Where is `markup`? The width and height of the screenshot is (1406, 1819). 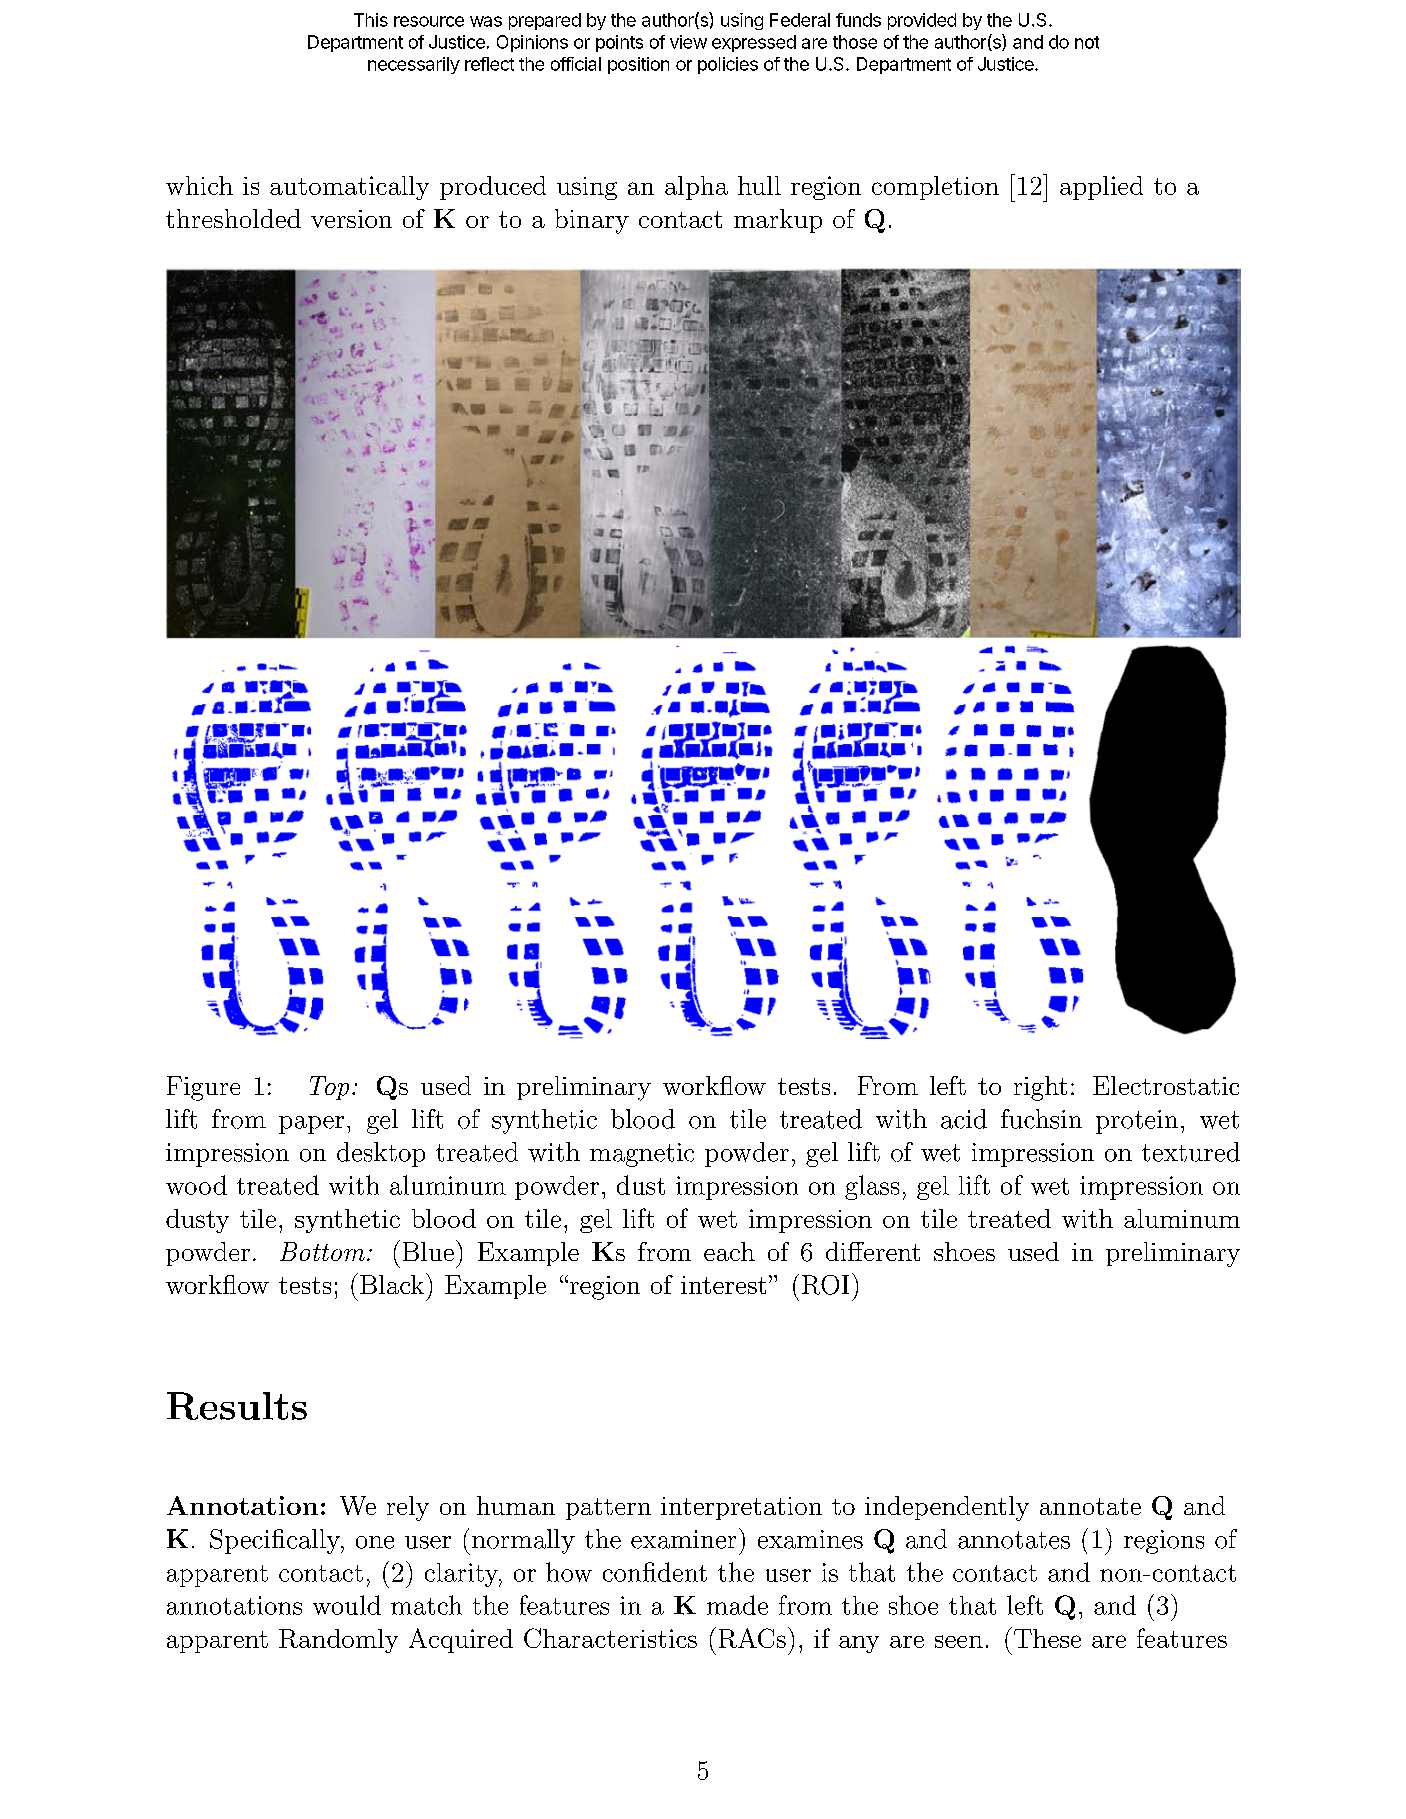
markup is located at coordinates (778, 221).
